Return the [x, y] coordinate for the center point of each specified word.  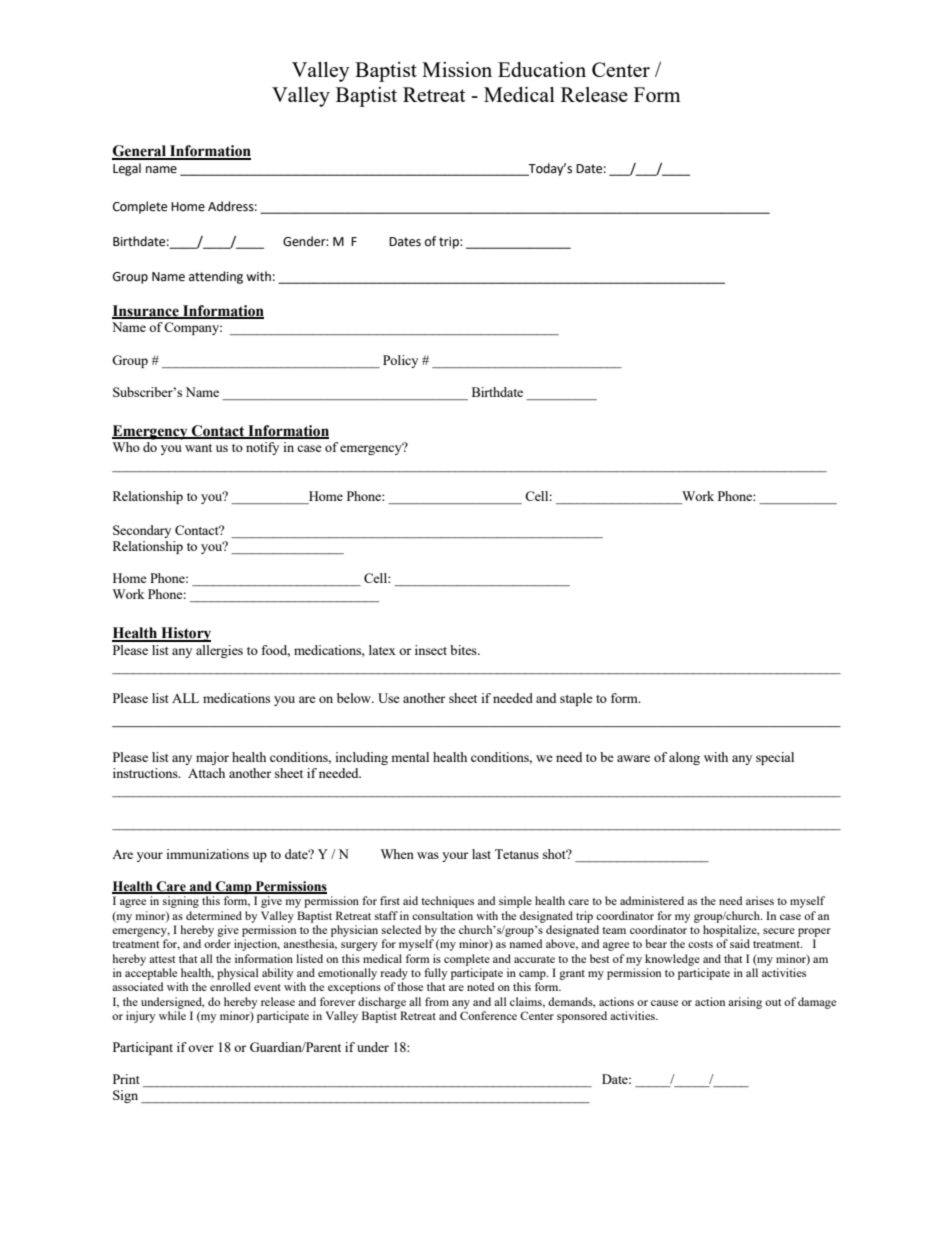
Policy [400, 361]
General [140, 152]
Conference [488, 1015]
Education [542, 69]
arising [745, 1003]
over [201, 1048]
